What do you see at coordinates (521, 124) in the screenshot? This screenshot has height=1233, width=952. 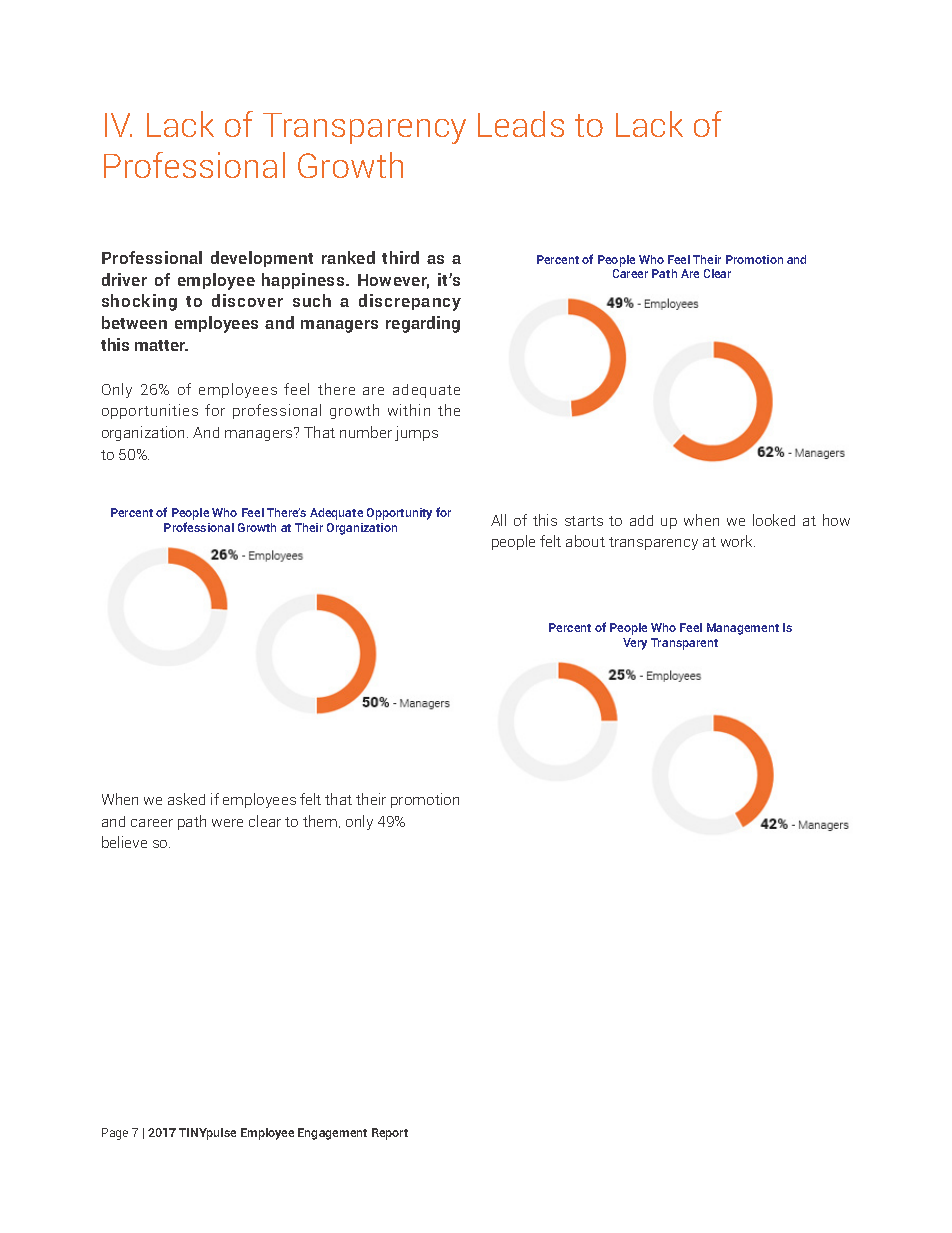 I see `Leads` at bounding box center [521, 124].
